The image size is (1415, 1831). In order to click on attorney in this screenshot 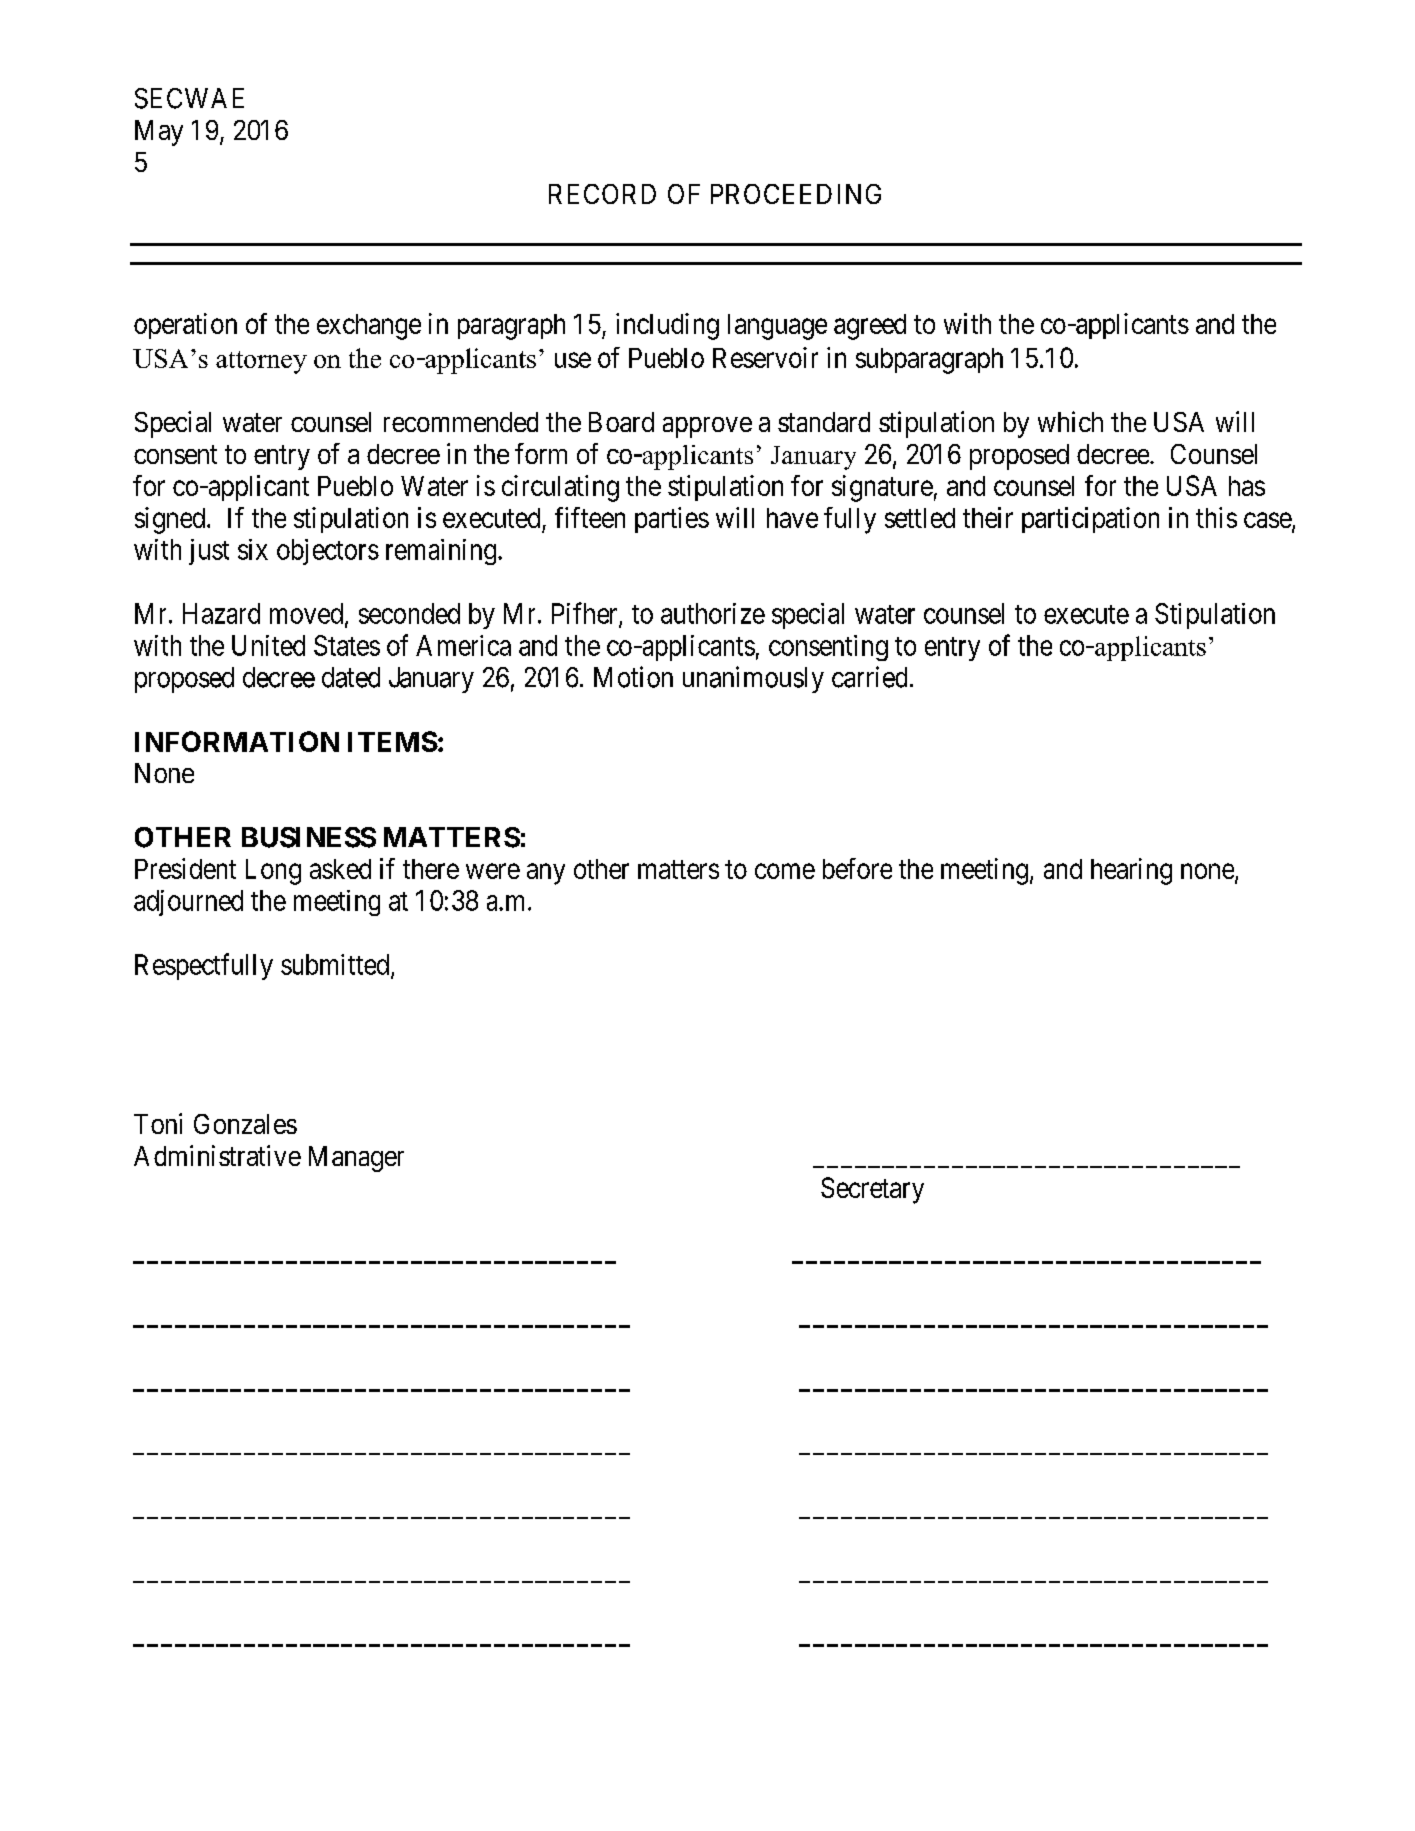, I will do `click(261, 362)`.
